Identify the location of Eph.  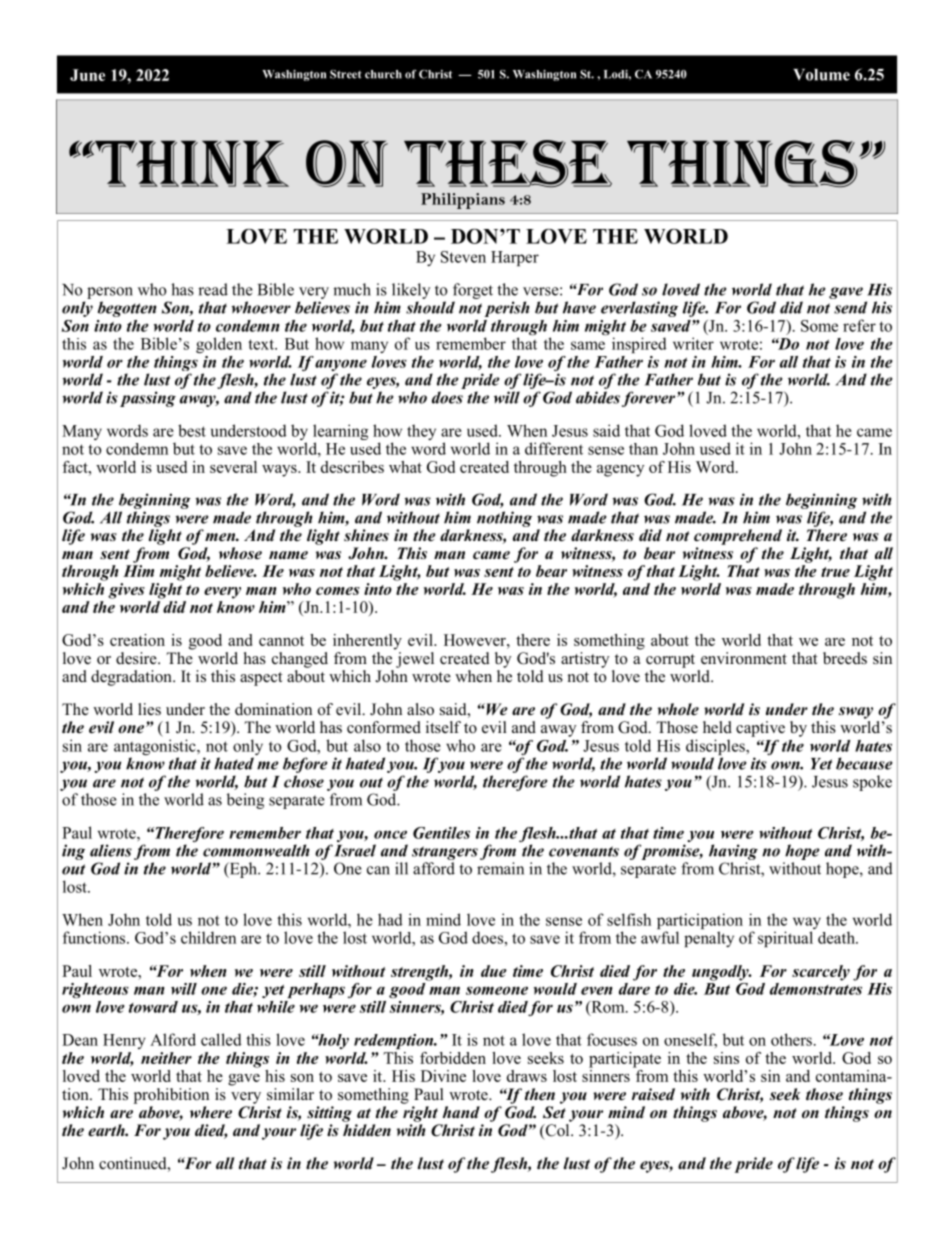
(243, 870).
